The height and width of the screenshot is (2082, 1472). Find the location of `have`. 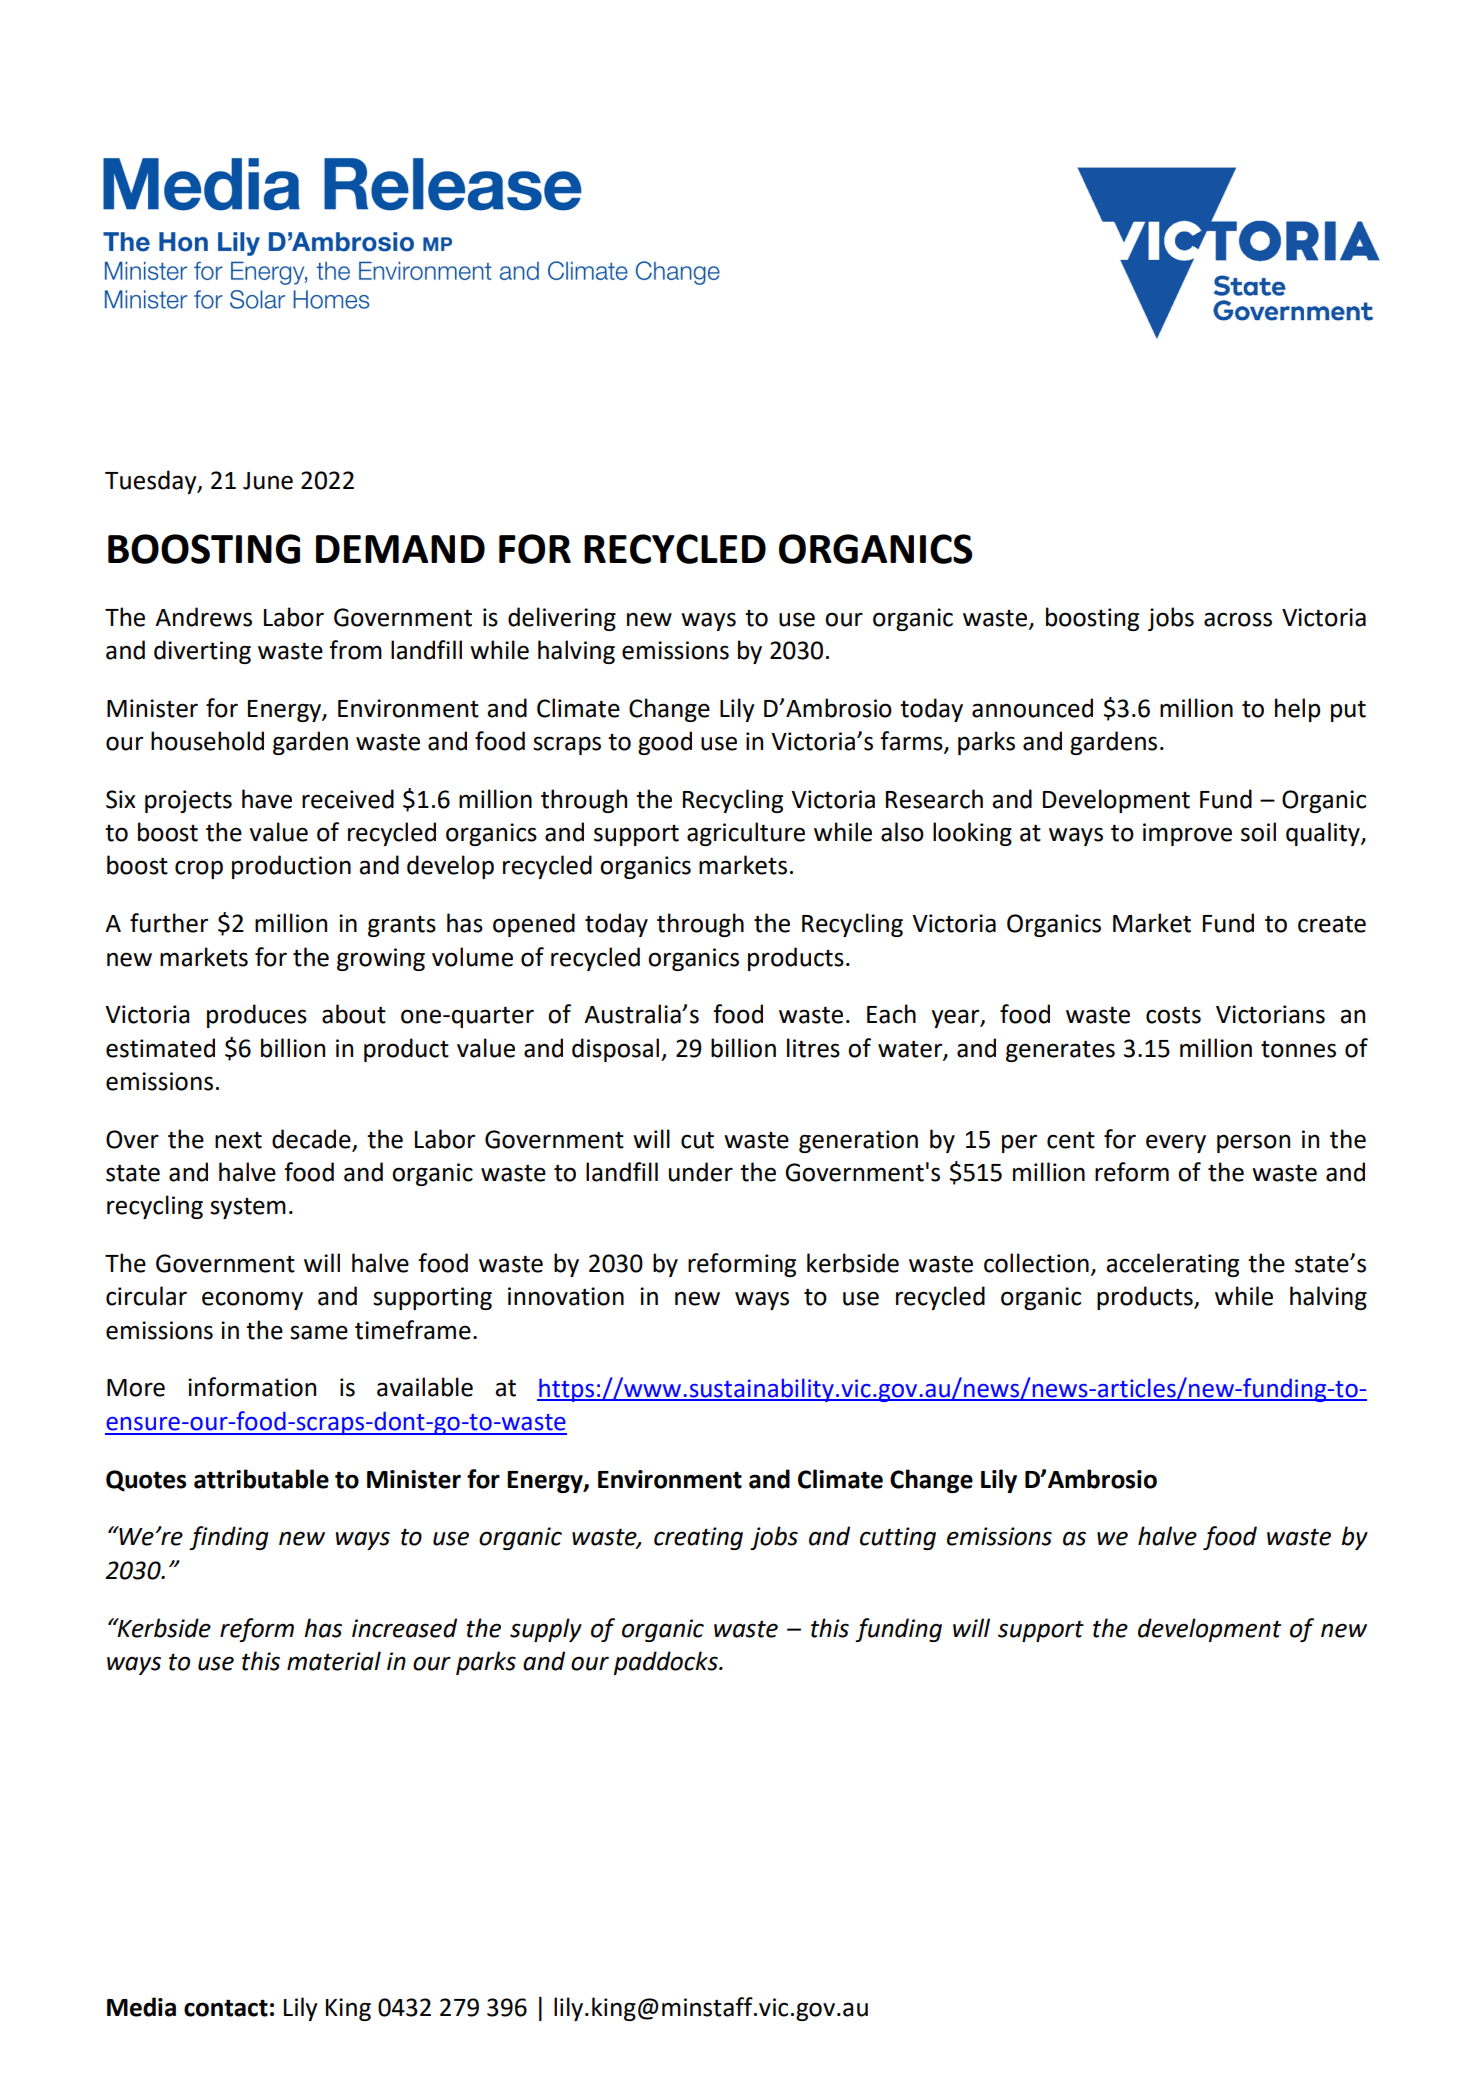

have is located at coordinates (267, 799).
